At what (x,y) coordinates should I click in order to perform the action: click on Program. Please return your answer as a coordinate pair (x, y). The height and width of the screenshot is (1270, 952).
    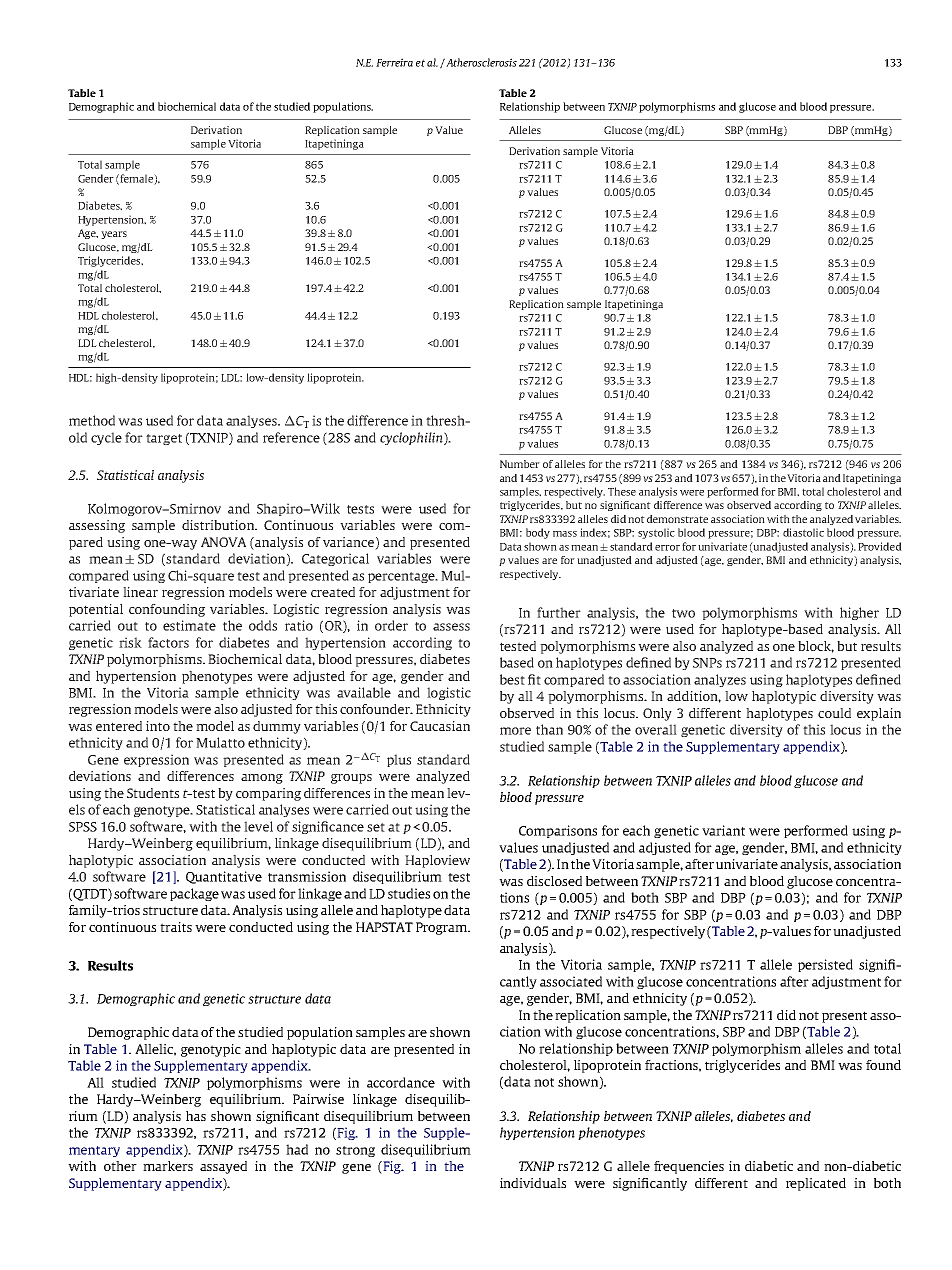
    Looking at the image, I should click on (443, 928).
